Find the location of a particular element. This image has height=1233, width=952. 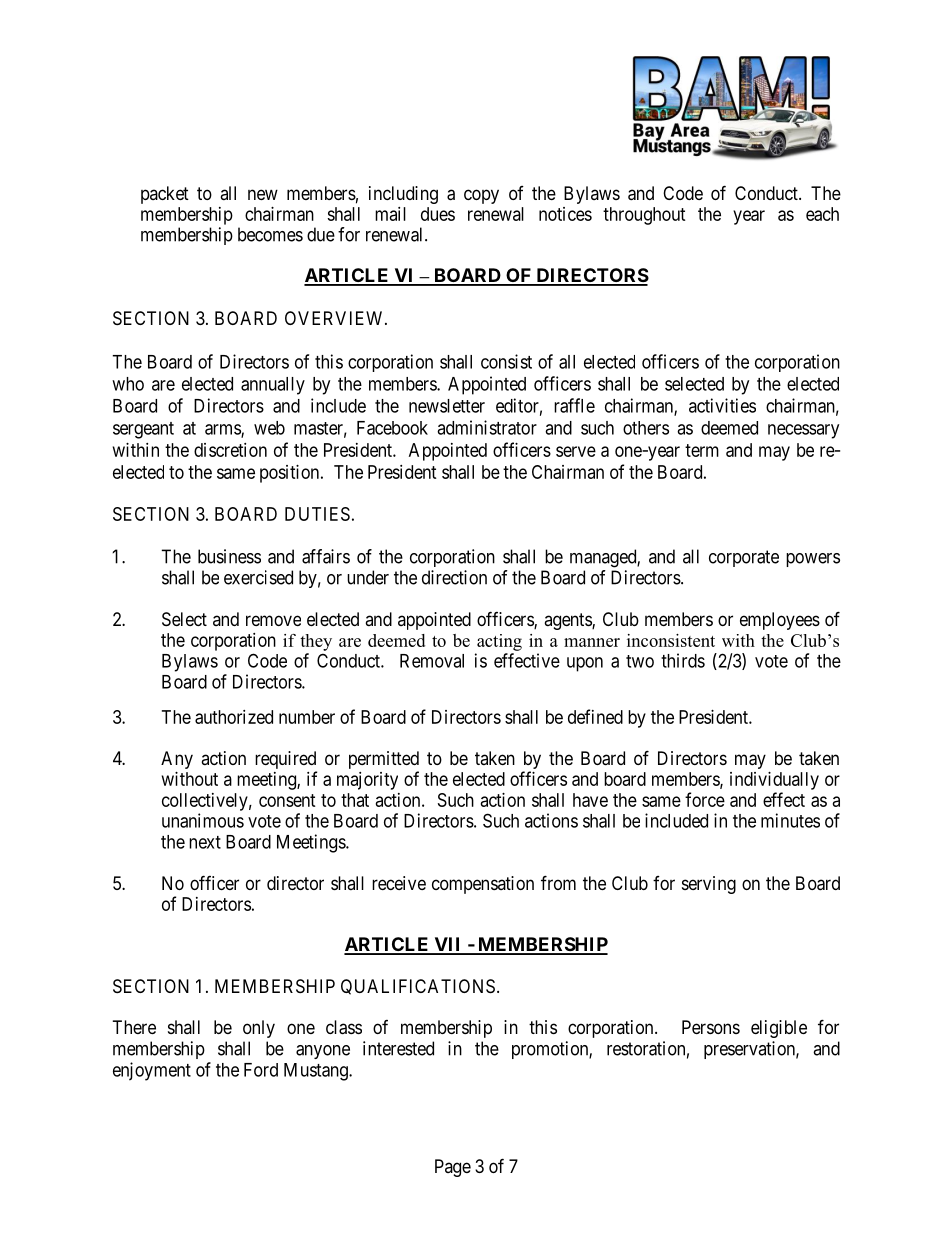

becomes is located at coordinates (270, 234).
